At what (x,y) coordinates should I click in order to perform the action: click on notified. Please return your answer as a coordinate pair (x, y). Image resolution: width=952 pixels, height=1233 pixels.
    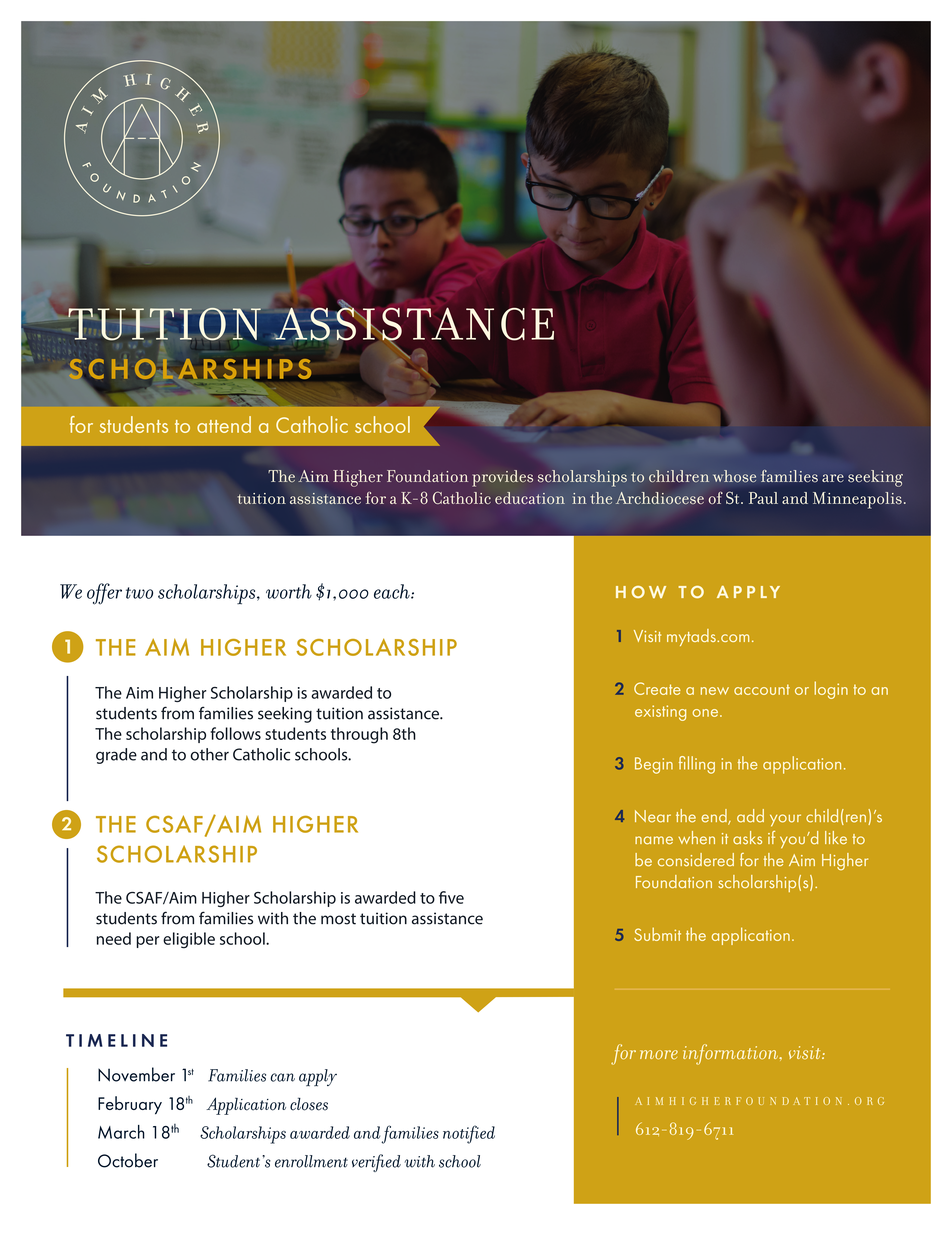
    Looking at the image, I should click on (469, 1134).
